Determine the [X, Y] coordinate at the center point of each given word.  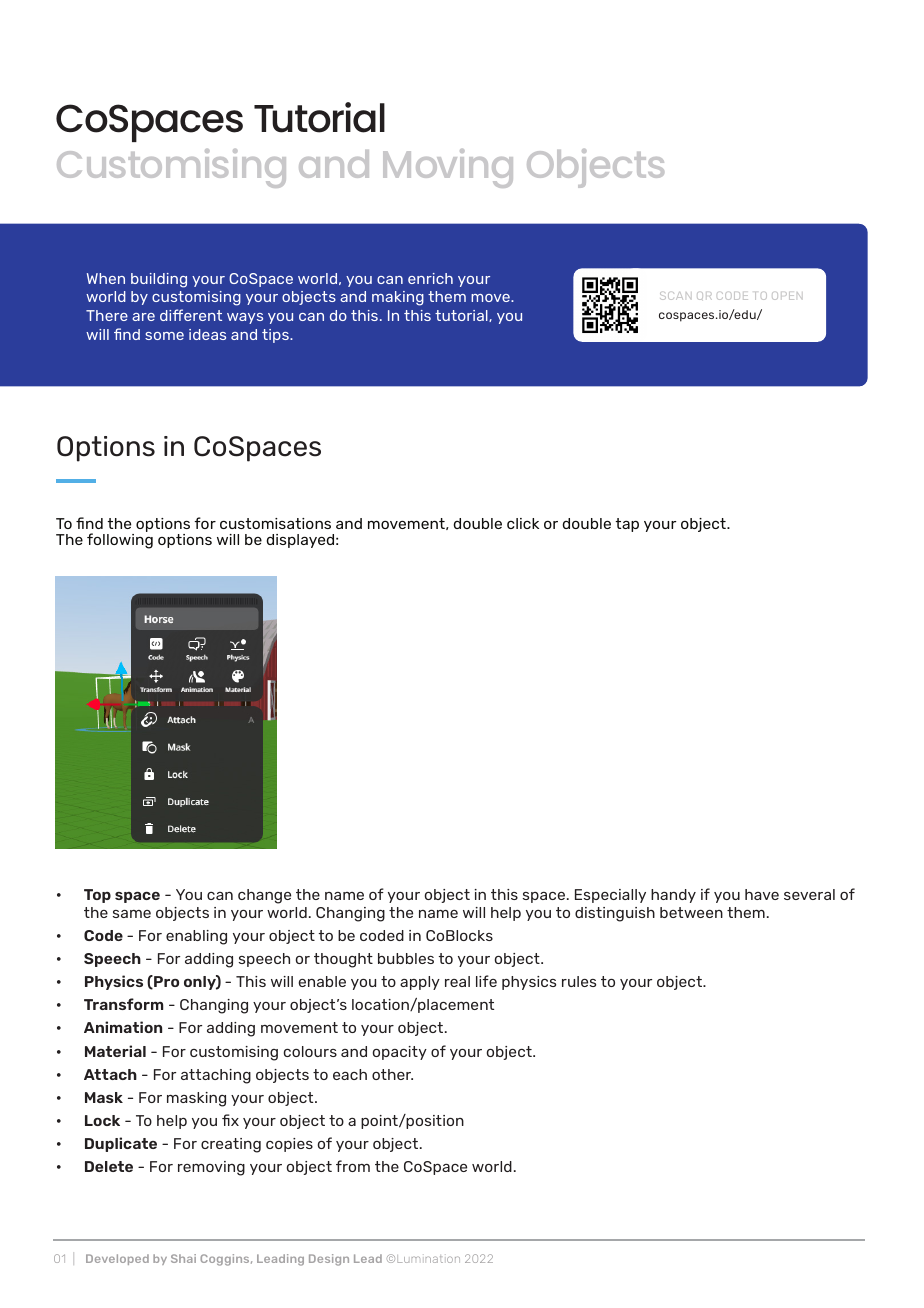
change [264, 896]
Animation [123, 1027]
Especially [610, 896]
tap [627, 525]
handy [673, 896]
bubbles [406, 958]
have [762, 894]
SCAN [675, 296]
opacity [400, 1053]
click [523, 523]
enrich [430, 278]
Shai [183, 1258]
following [120, 540]
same [132, 914]
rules [579, 981]
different [191, 315]
